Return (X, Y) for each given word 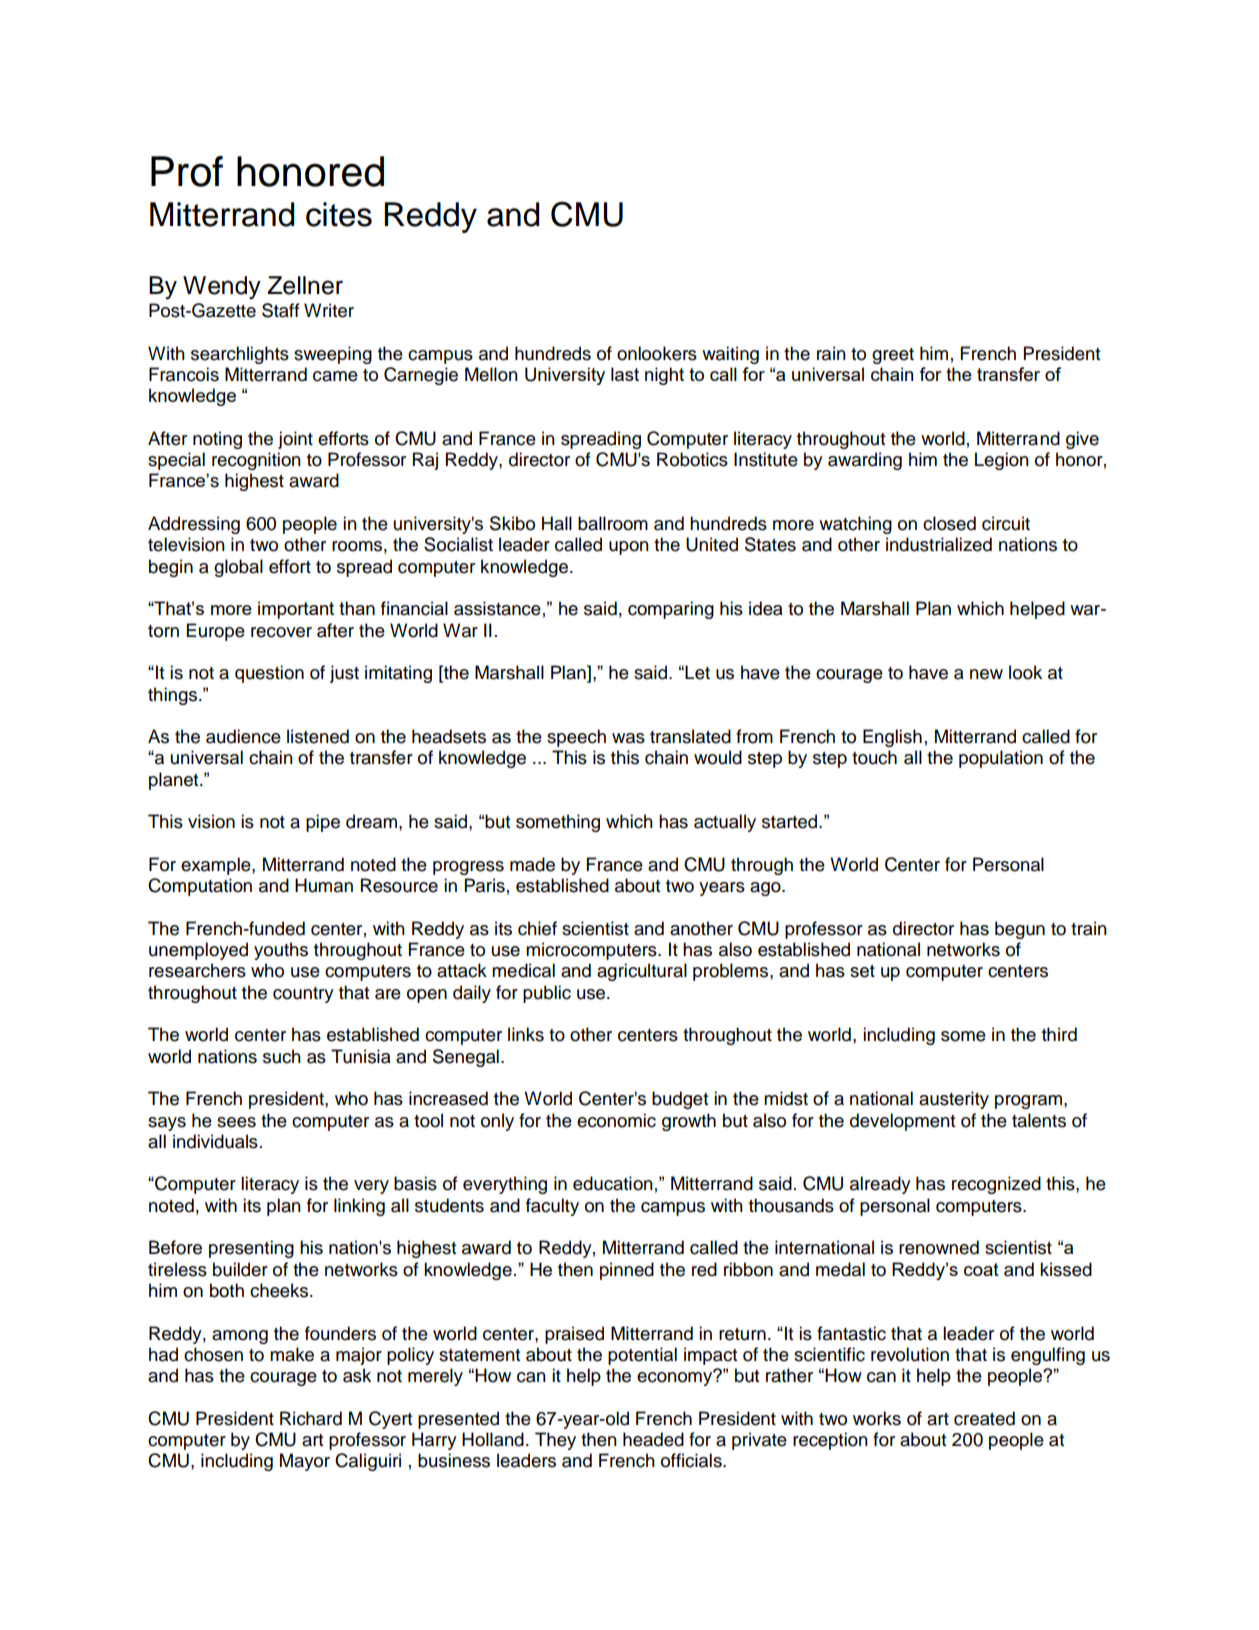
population (1001, 759)
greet (893, 356)
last (625, 374)
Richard (311, 1418)
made (532, 864)
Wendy (222, 288)
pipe (323, 823)
